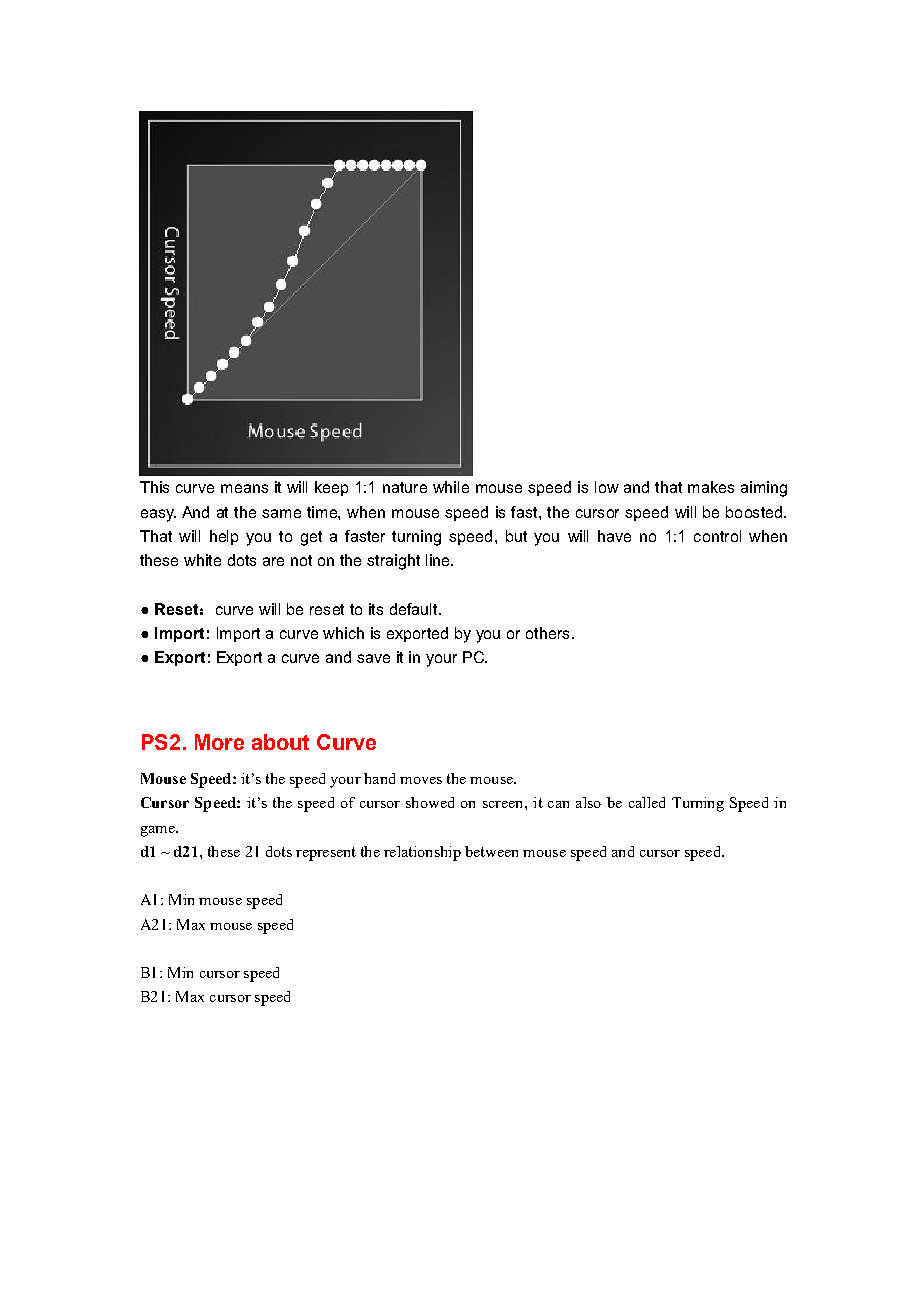  I want to click on line, so click(439, 560).
